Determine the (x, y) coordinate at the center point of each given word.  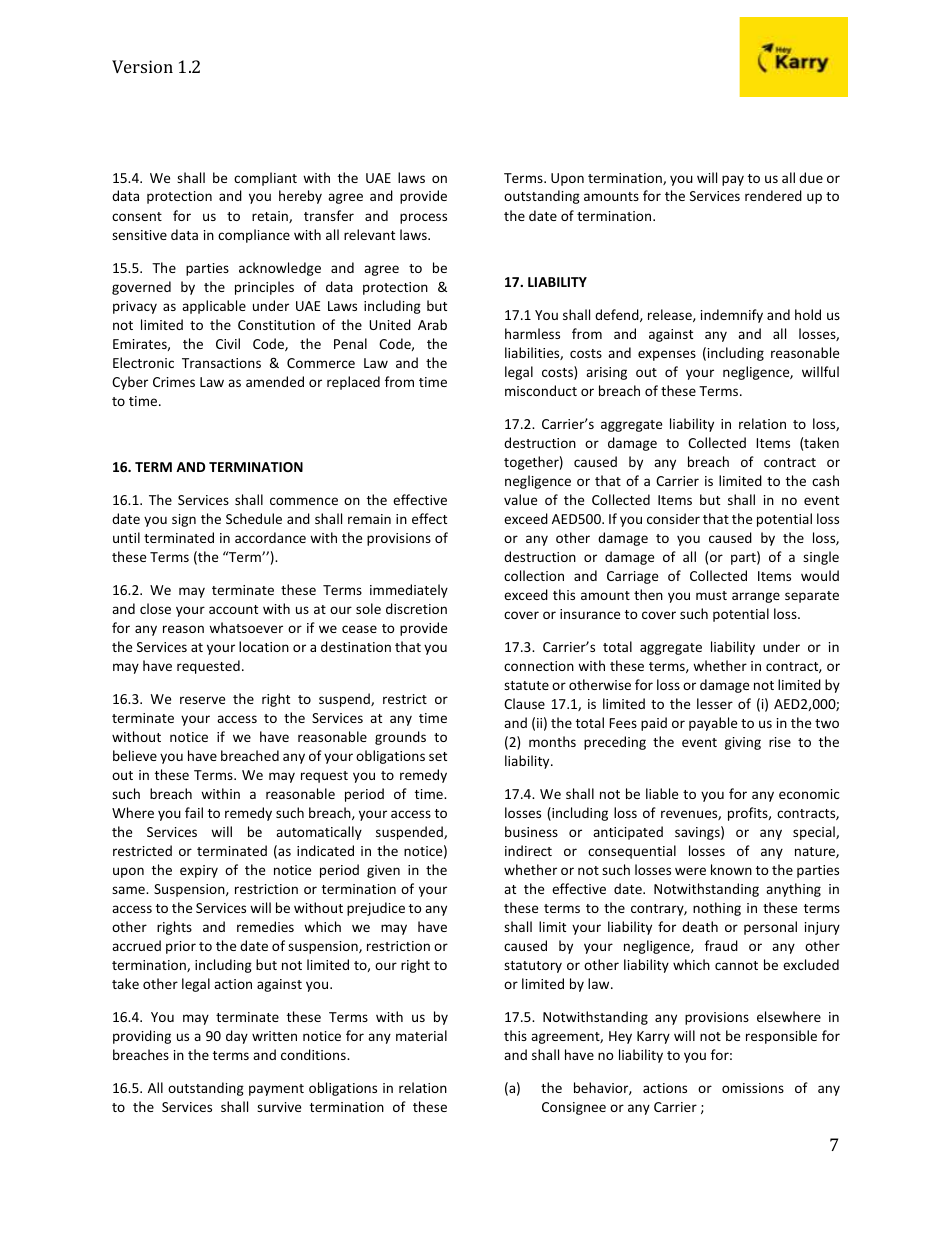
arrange (756, 597)
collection (534, 575)
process (423, 218)
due (811, 177)
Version (142, 66)
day (237, 1037)
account (233, 609)
